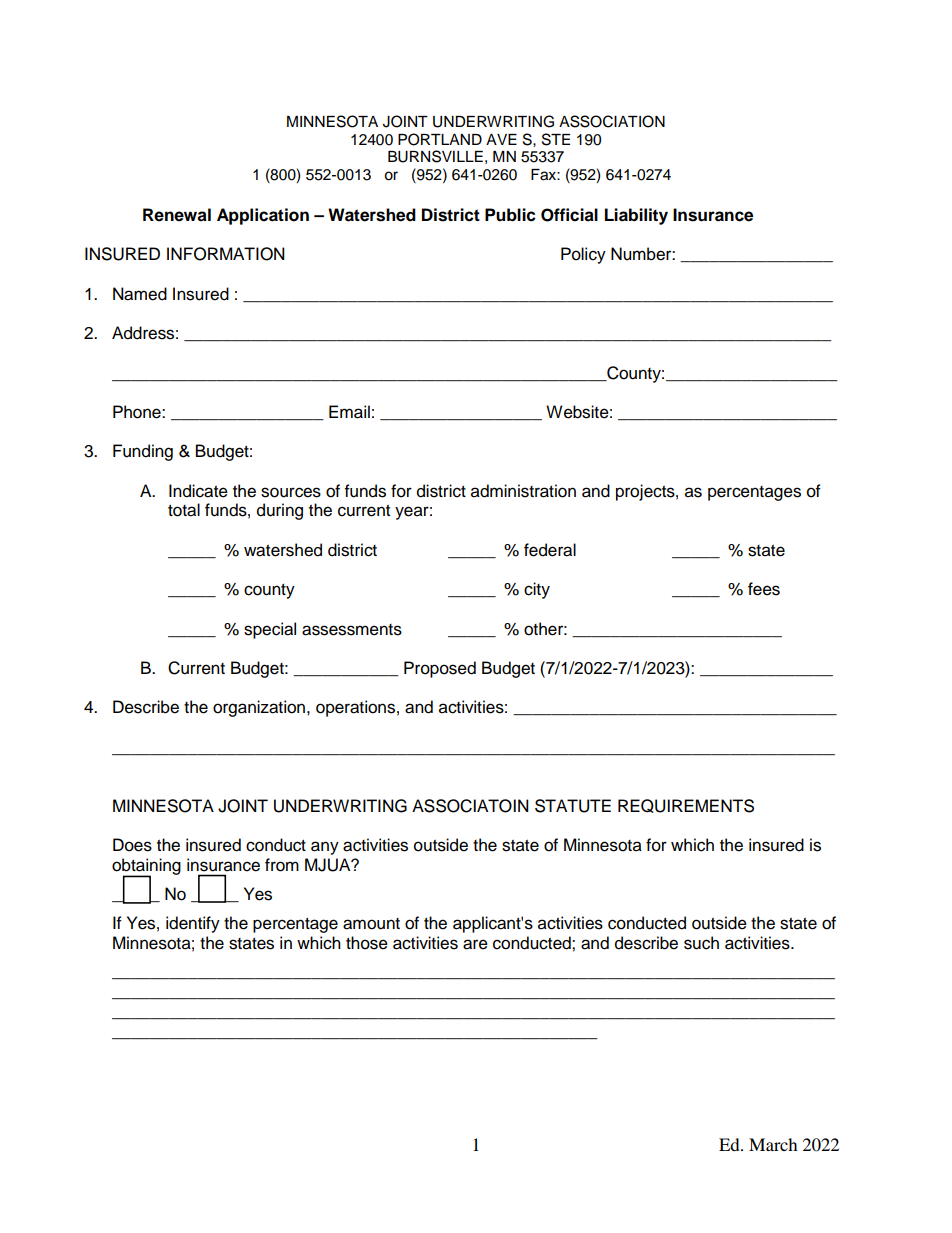  What do you see at coordinates (475, 944) in the screenshot?
I see `are` at bounding box center [475, 944].
